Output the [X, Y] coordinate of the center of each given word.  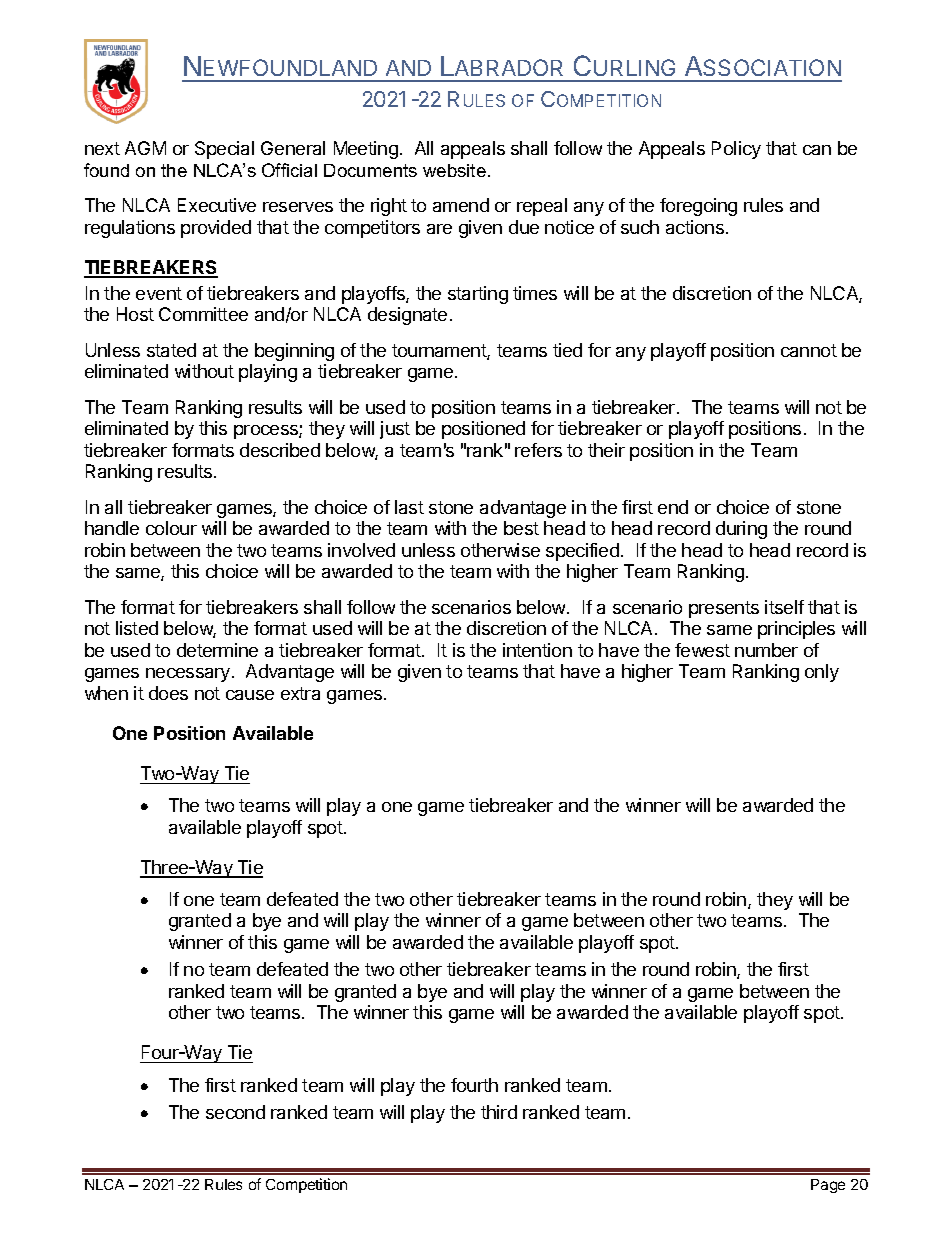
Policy [736, 150]
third [499, 1112]
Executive [217, 205]
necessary [189, 675]
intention [537, 650]
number [766, 650]
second [235, 1112]
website [454, 170]
